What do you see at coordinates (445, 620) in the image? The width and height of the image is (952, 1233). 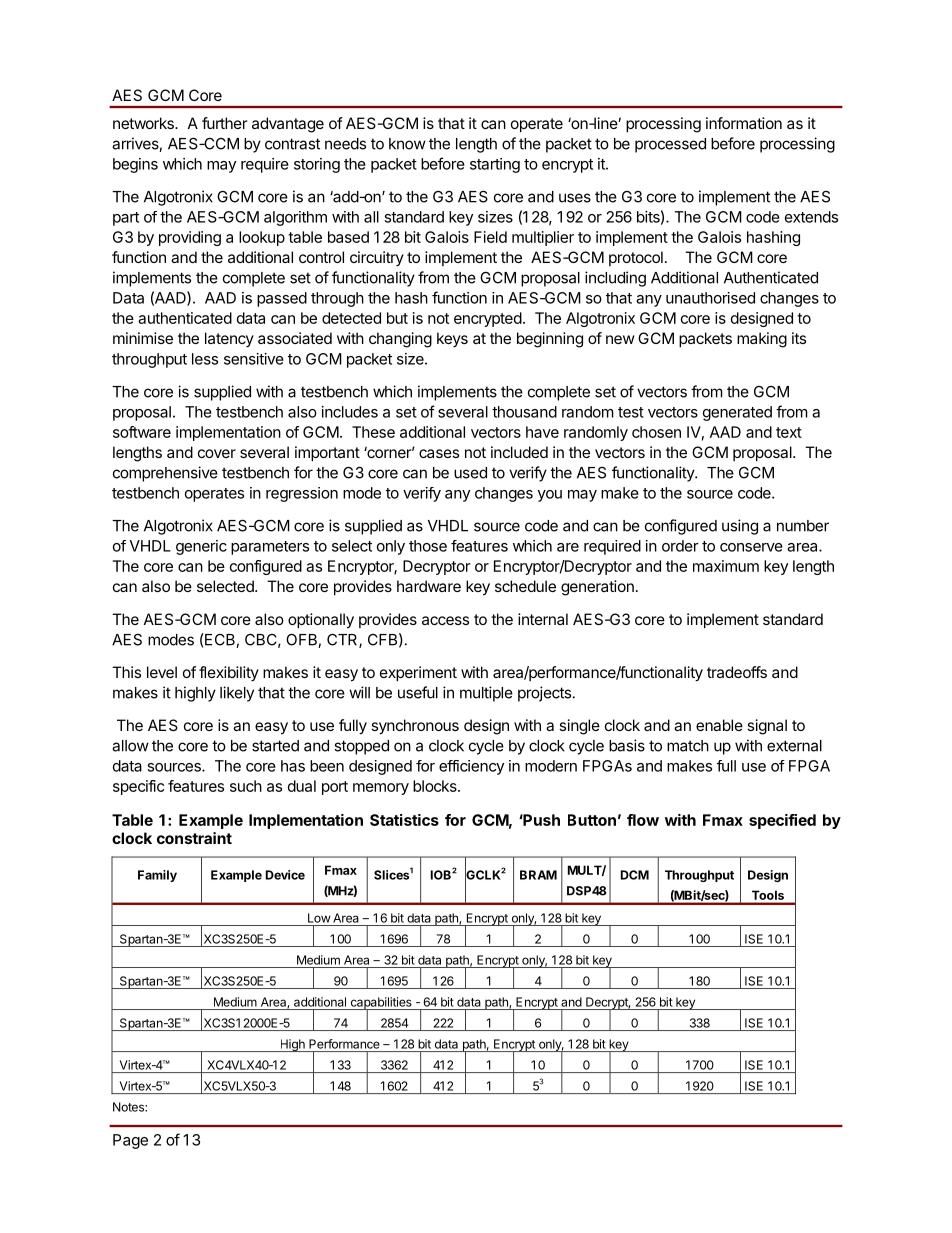 I see `access` at bounding box center [445, 620].
